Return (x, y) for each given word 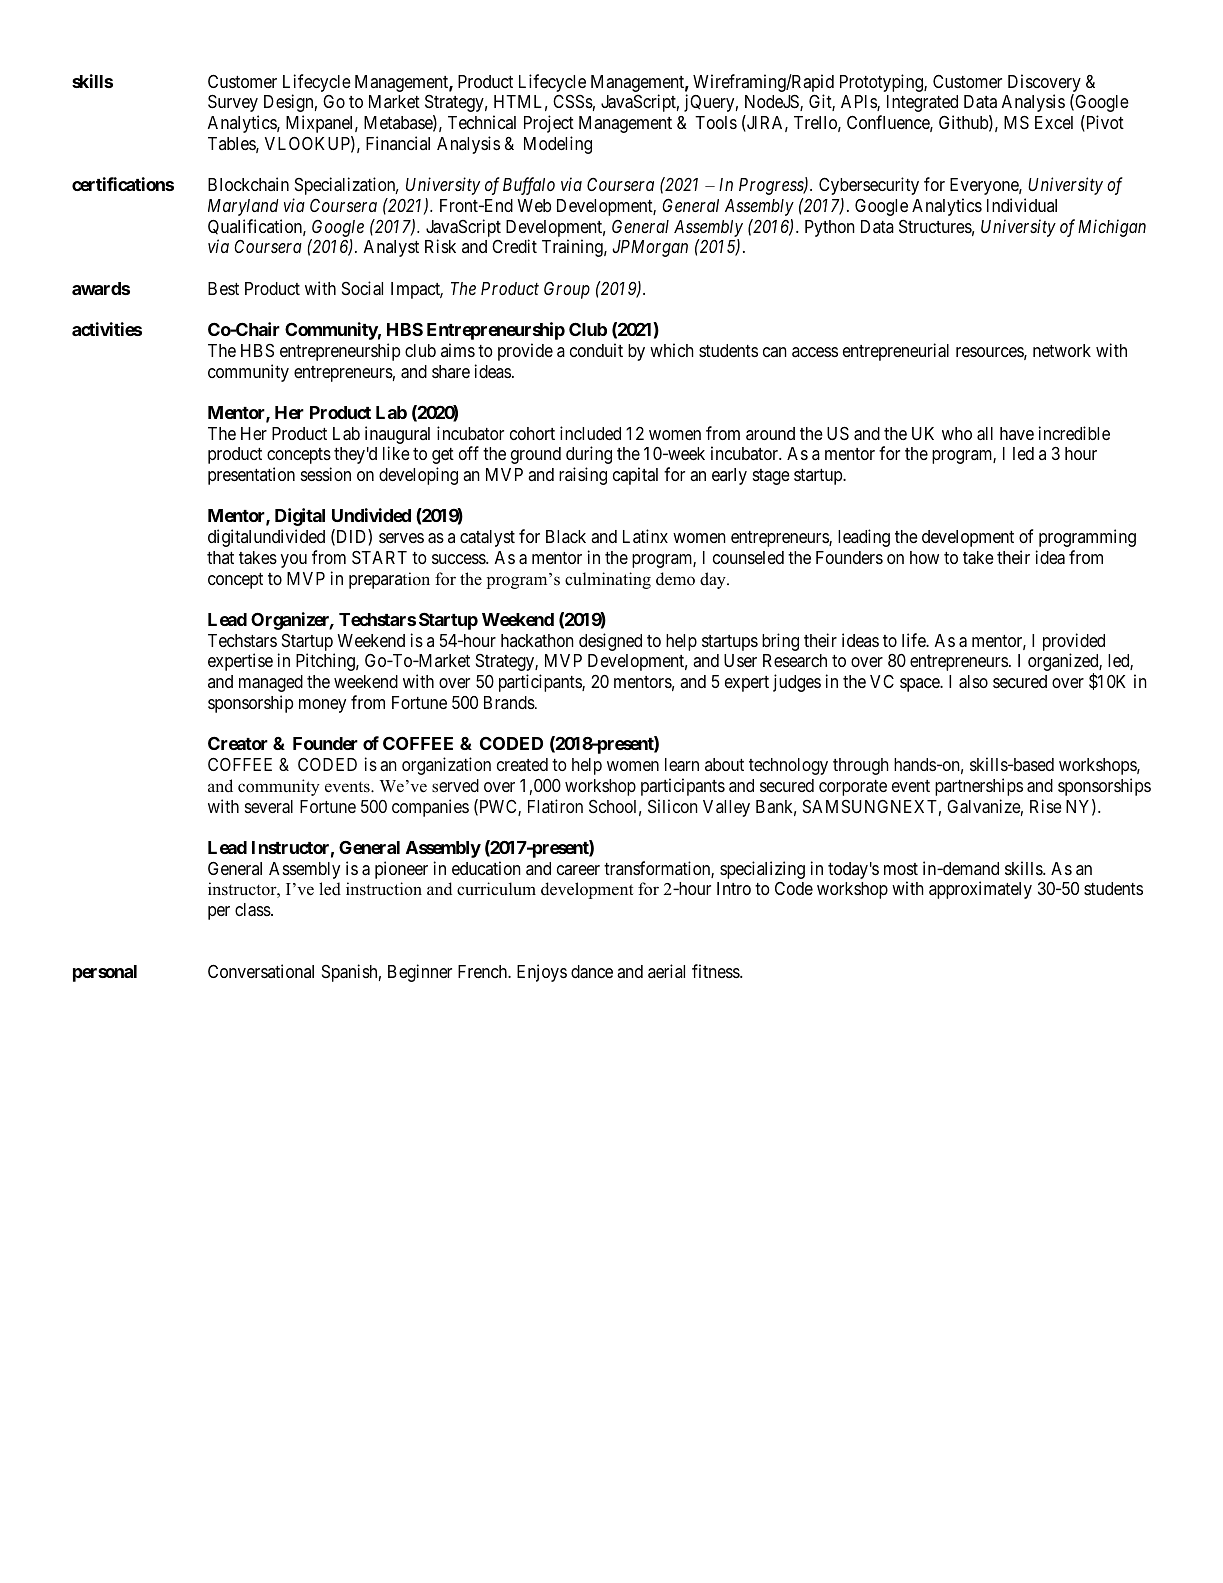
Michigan (1112, 228)
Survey (233, 103)
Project (549, 124)
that (220, 557)
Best (223, 288)
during (589, 455)
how (924, 557)
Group (567, 290)
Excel (1054, 122)
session (326, 474)
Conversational (261, 971)
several (269, 806)
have (1017, 433)
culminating (608, 580)
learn (682, 764)
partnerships (979, 787)
